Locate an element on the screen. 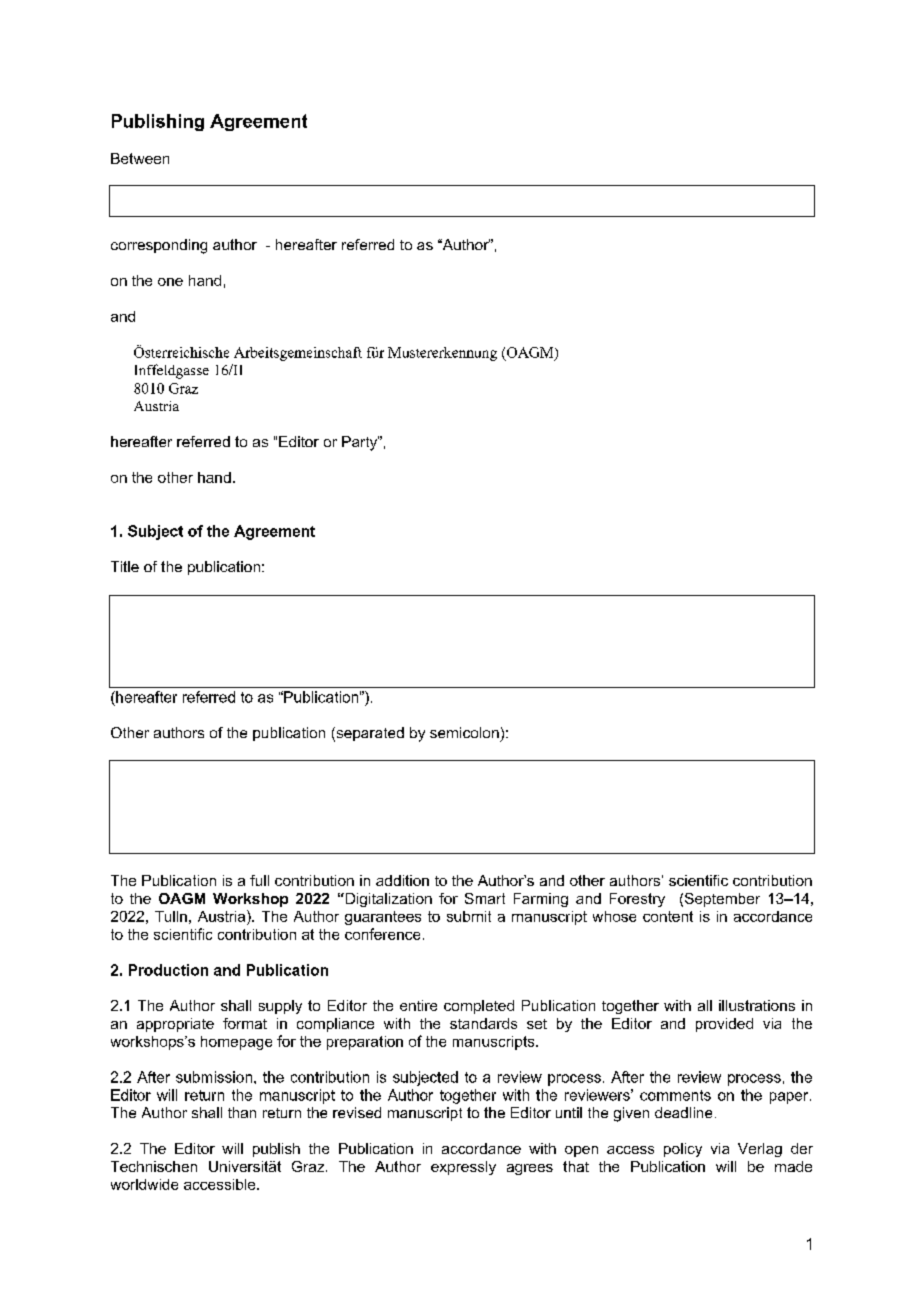  than is located at coordinates (242, 1112).
